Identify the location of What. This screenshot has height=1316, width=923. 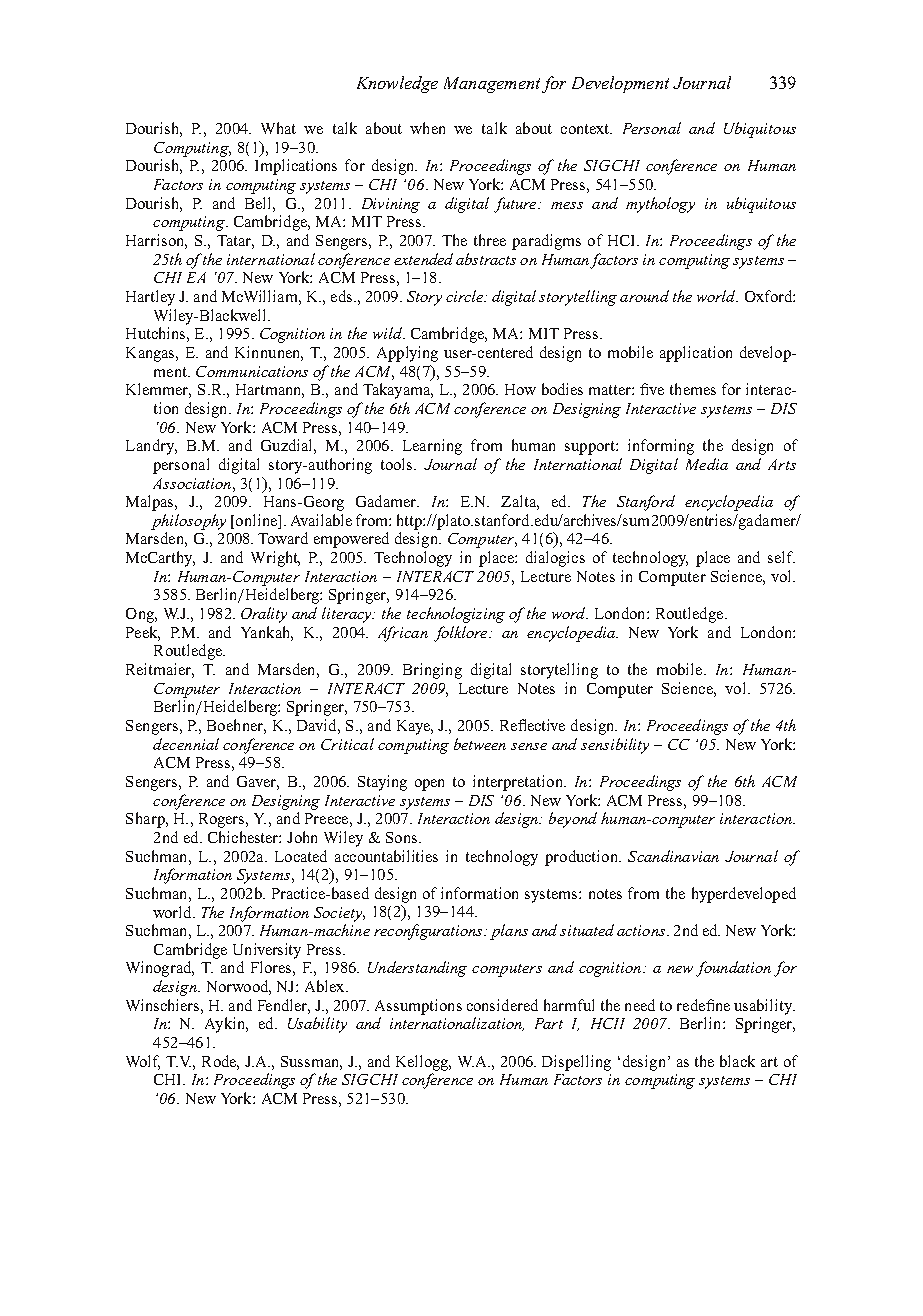
(278, 128).
